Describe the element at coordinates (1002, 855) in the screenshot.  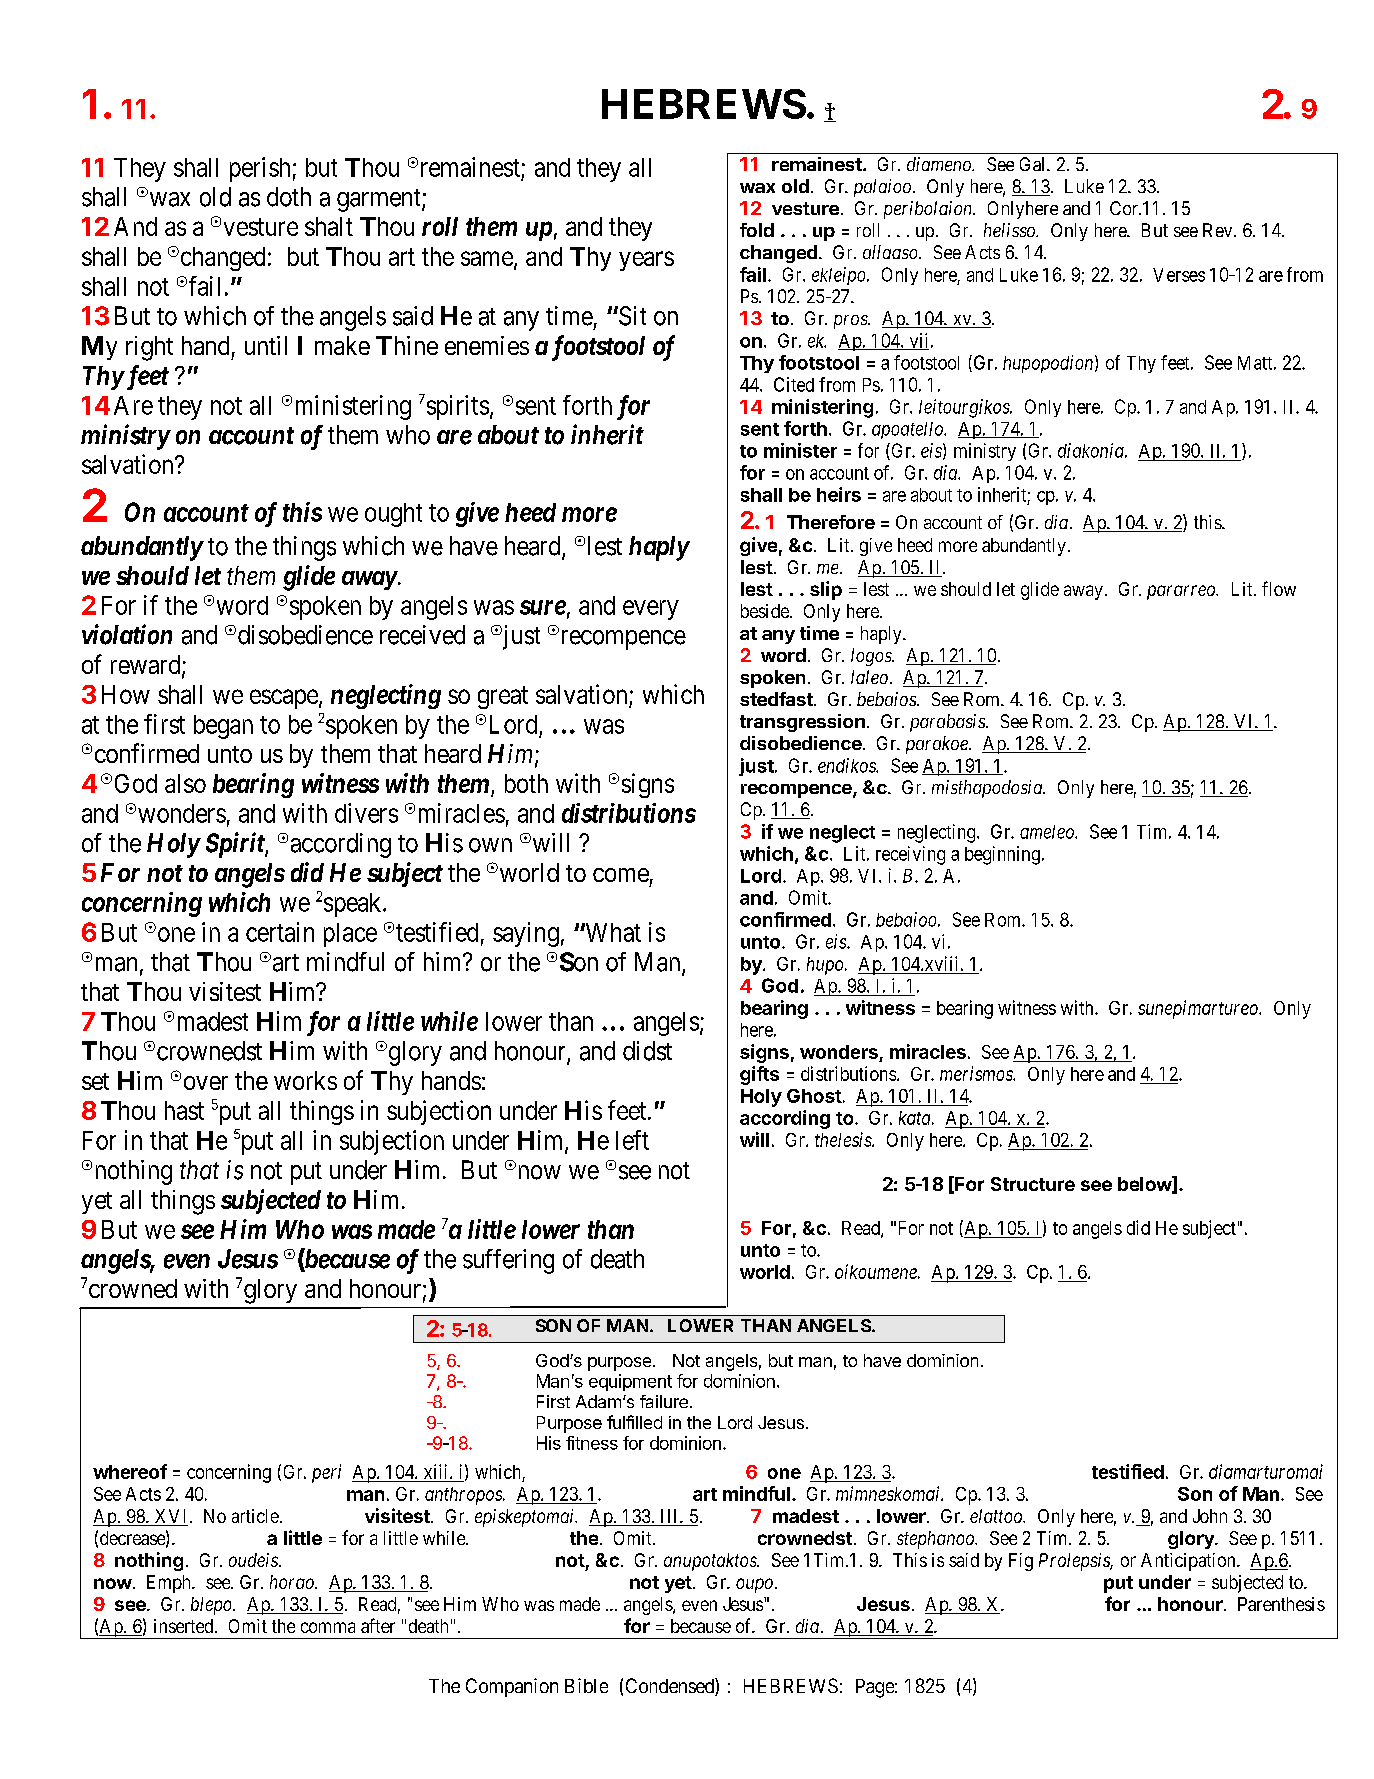
I see `beginning` at that location.
